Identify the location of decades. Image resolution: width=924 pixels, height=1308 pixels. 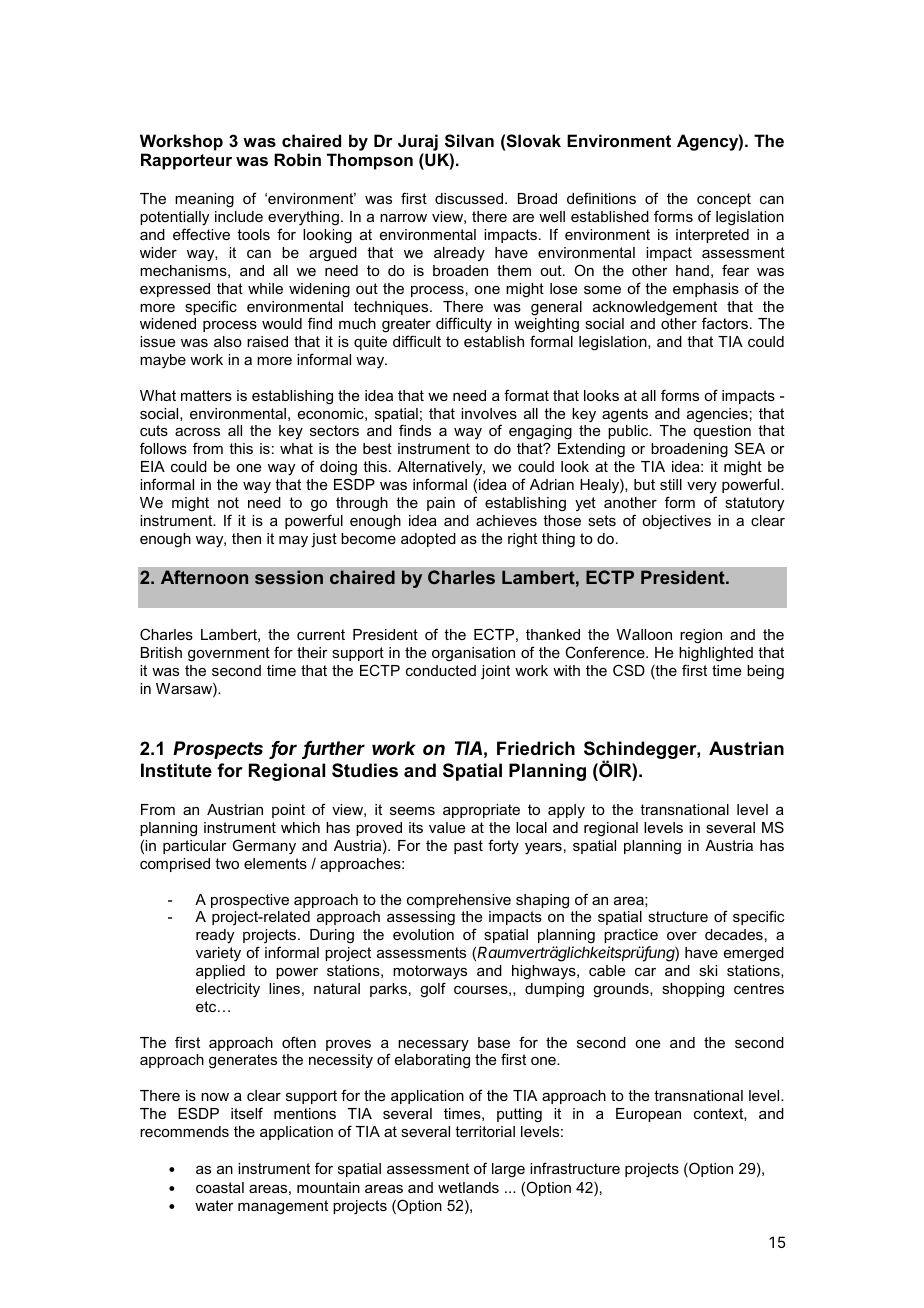
(734, 934).
